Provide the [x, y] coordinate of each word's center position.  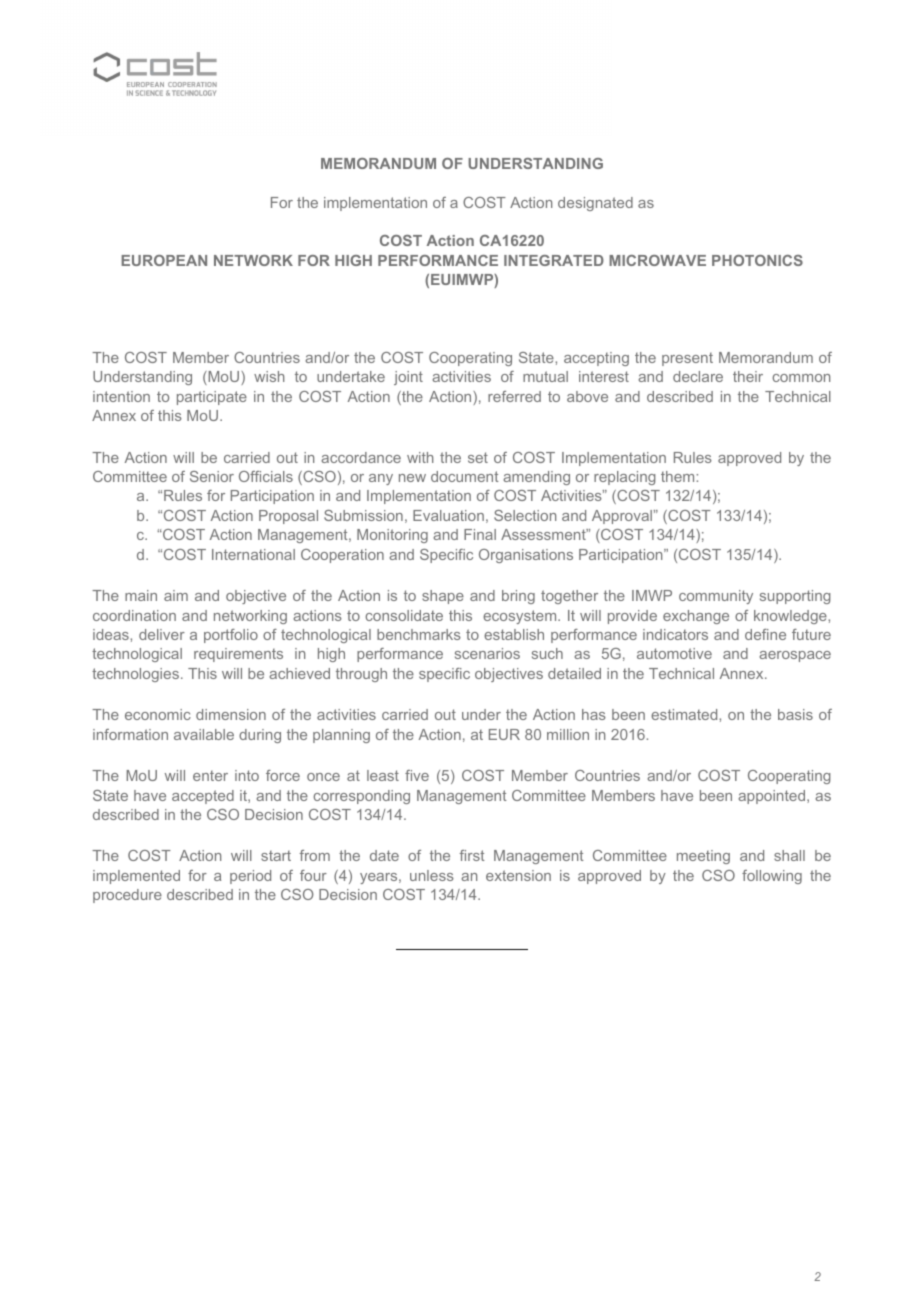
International [253, 554]
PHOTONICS [757, 260]
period [250, 877]
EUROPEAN [164, 260]
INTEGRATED [554, 260]
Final [480, 534]
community [716, 597]
